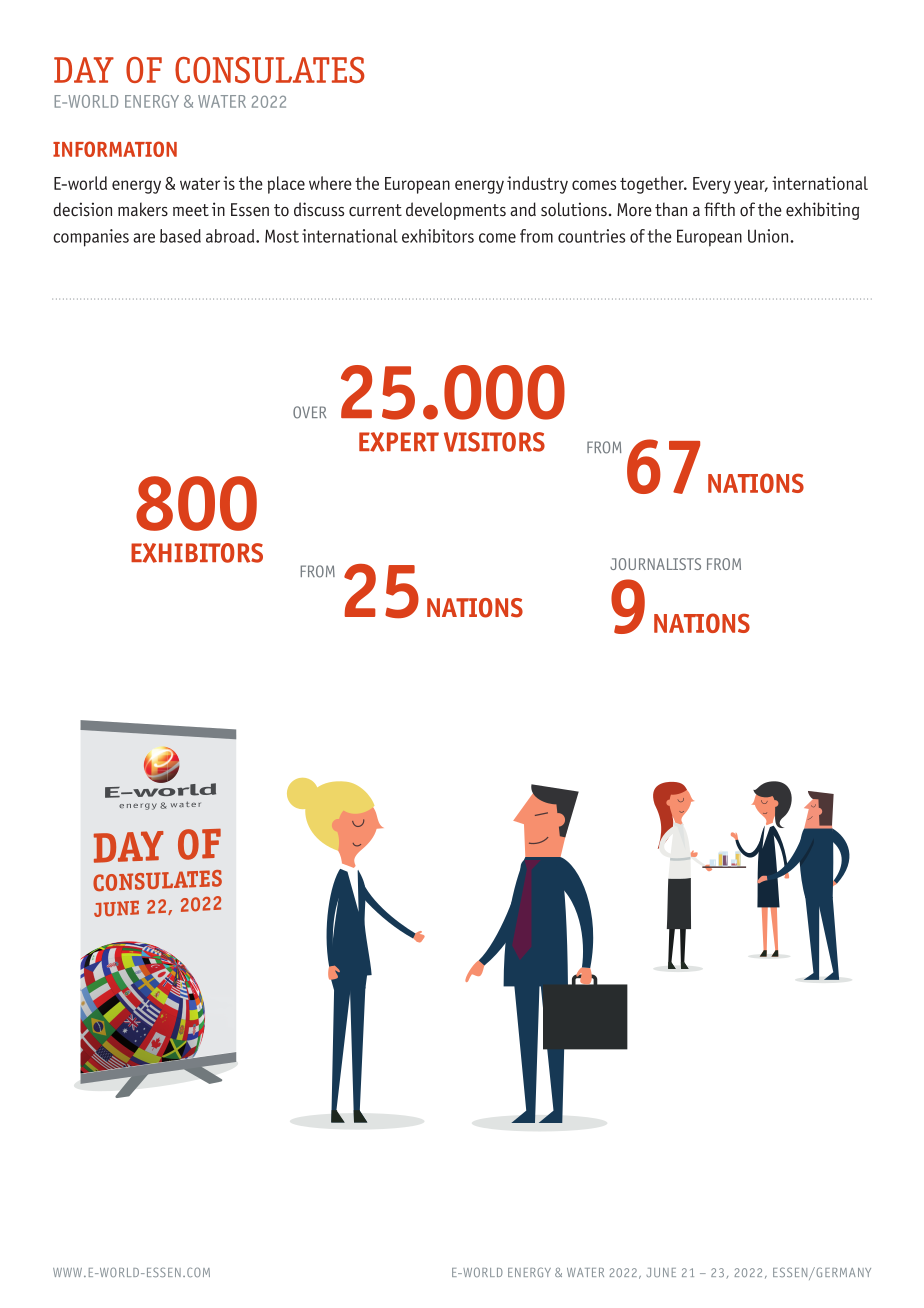 This screenshot has height=1308, width=924. What do you see at coordinates (309, 412) in the screenshot?
I see `OVER` at bounding box center [309, 412].
